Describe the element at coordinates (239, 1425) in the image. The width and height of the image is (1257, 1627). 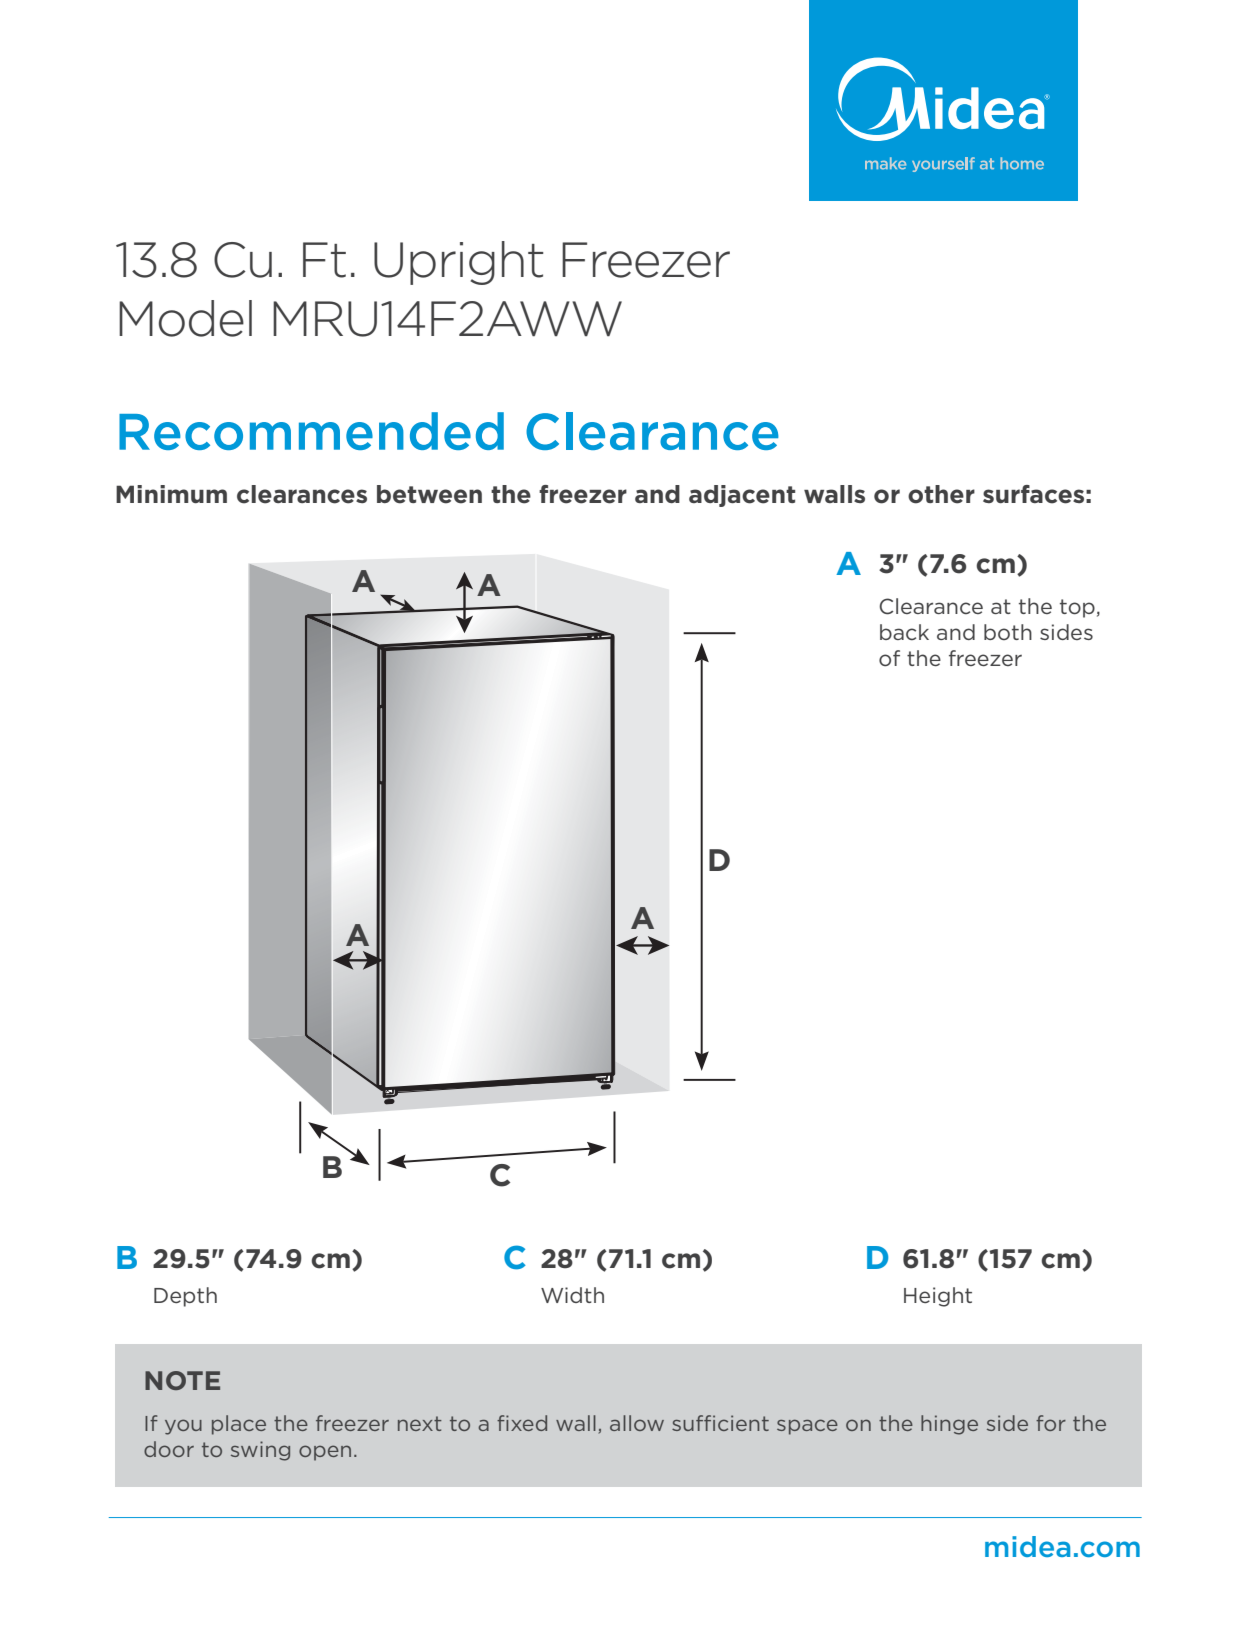
I see `place` at that location.
